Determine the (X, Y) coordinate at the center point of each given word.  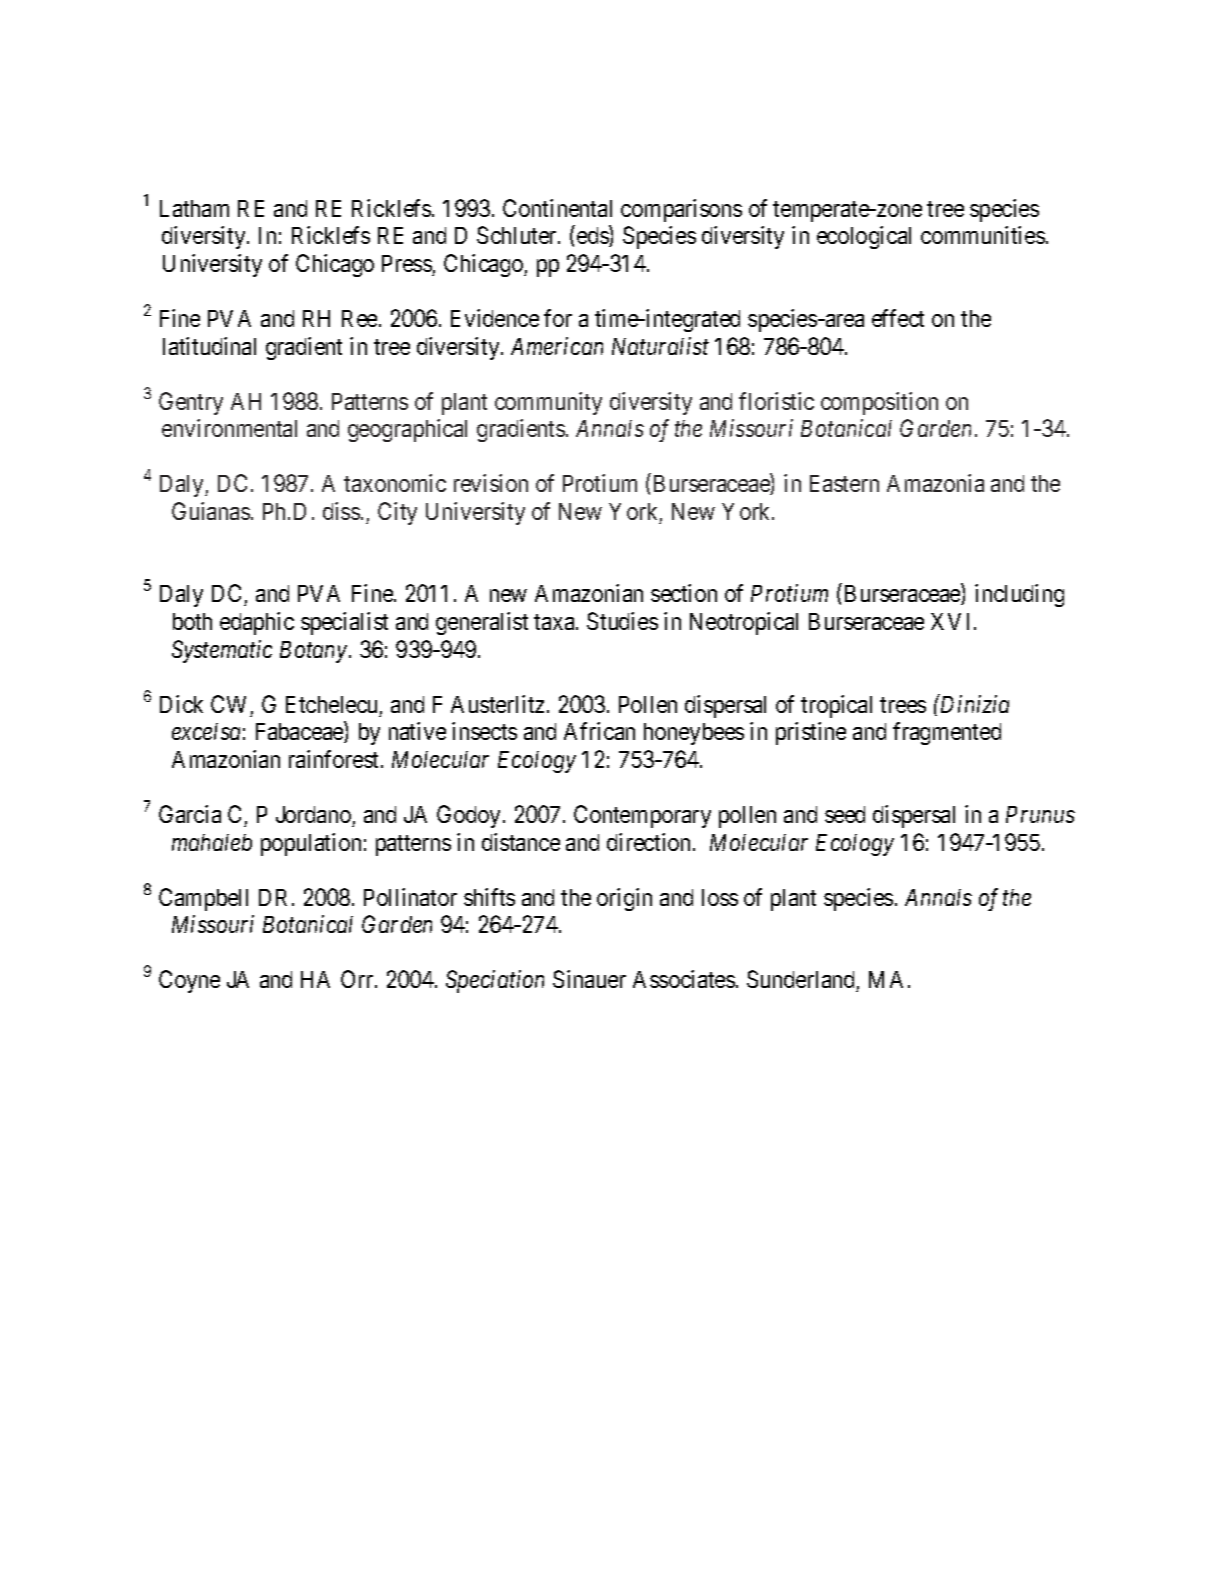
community (548, 403)
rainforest (335, 759)
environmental (229, 428)
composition (879, 403)
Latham (194, 208)
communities (983, 235)
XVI (953, 621)
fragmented (947, 733)
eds (593, 236)
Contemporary (642, 816)
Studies (622, 621)
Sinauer (589, 979)
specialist (344, 623)
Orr (358, 979)
